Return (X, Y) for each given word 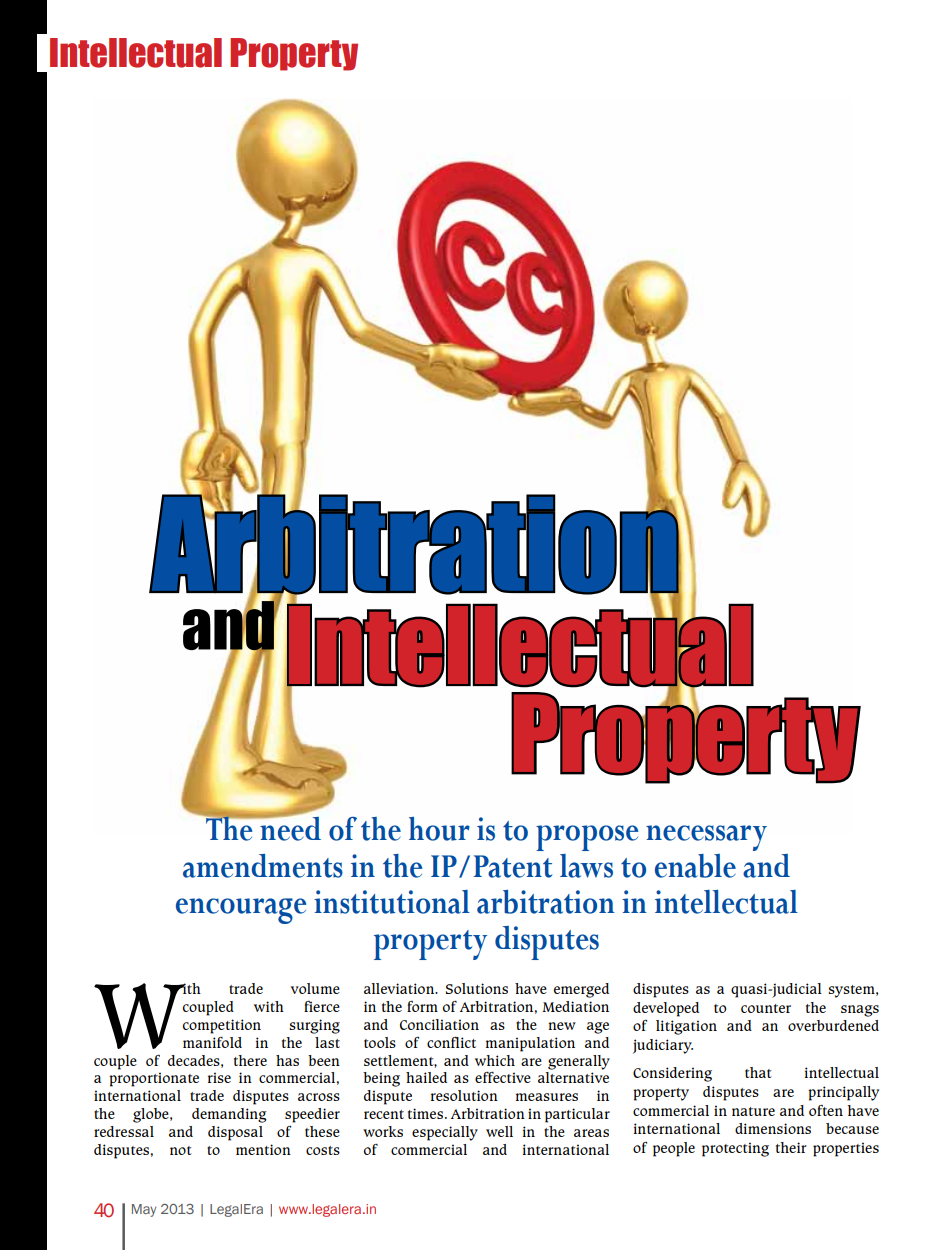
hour (439, 829)
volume (315, 988)
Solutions (477, 988)
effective (503, 1077)
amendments (263, 866)
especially (445, 1133)
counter (766, 1008)
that (758, 1072)
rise (219, 1077)
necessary (706, 838)
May (144, 1210)
